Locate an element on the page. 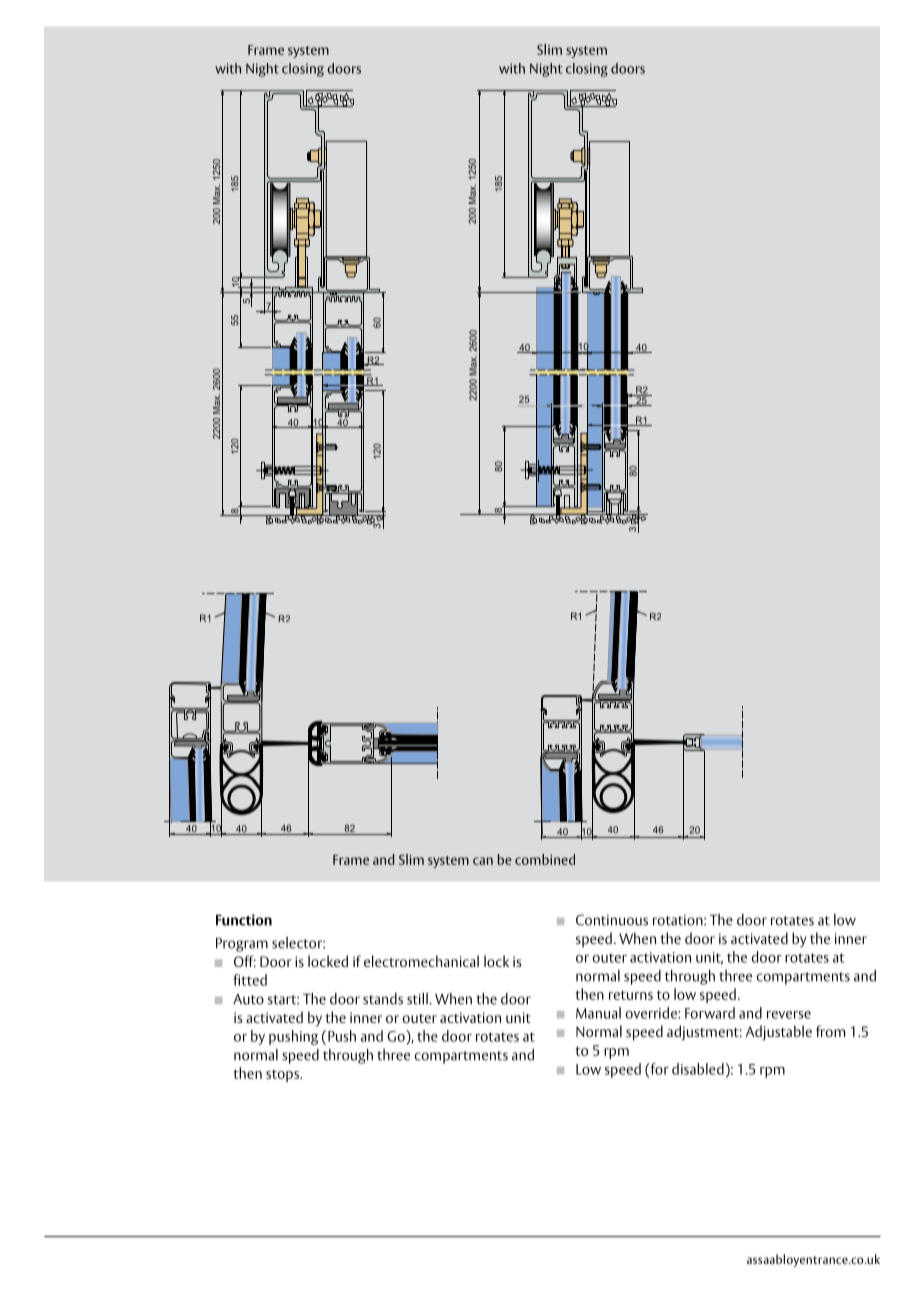  mechanical is located at coordinates (444, 961).
